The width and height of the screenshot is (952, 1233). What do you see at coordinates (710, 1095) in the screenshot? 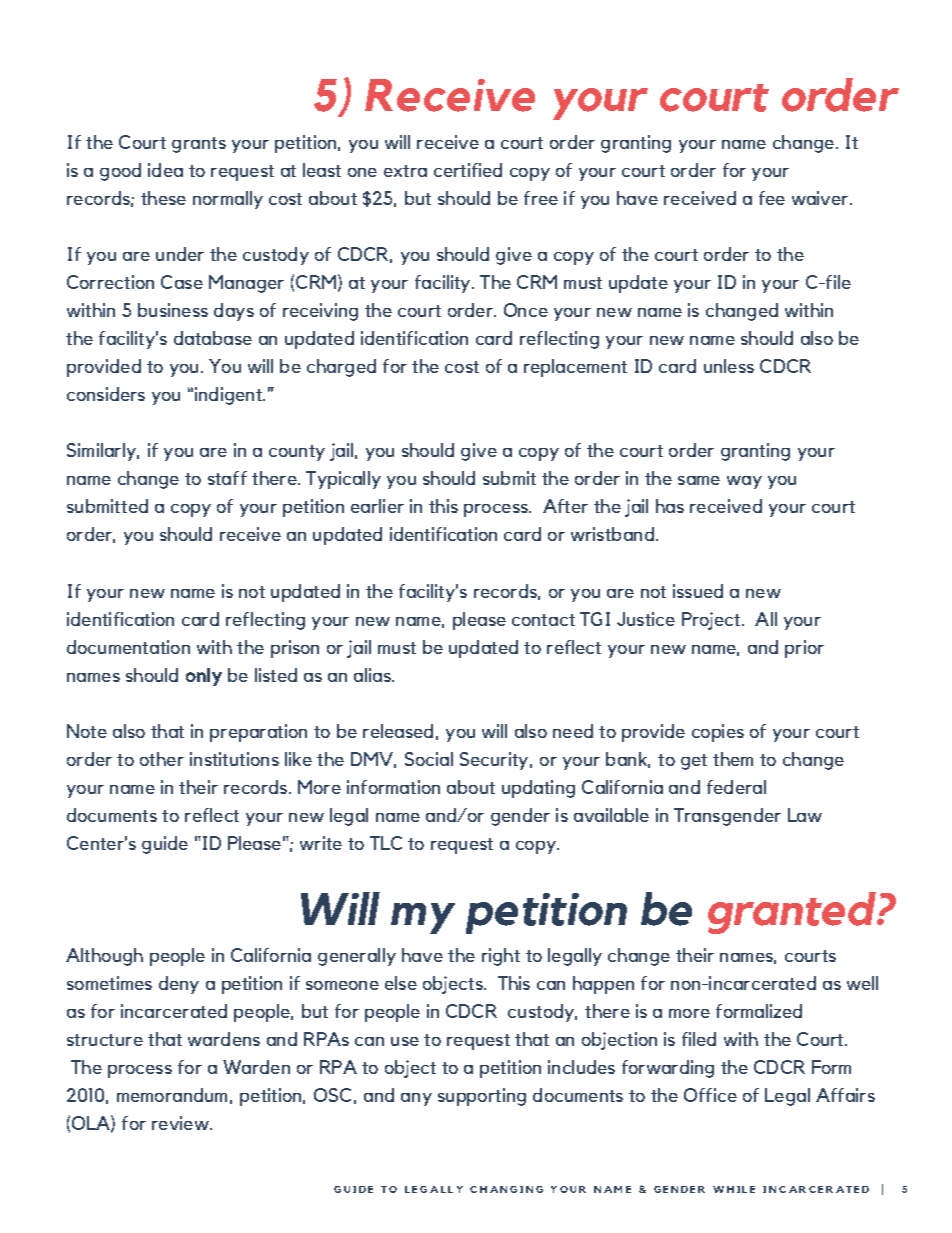
I see `Office` at bounding box center [710, 1095].
